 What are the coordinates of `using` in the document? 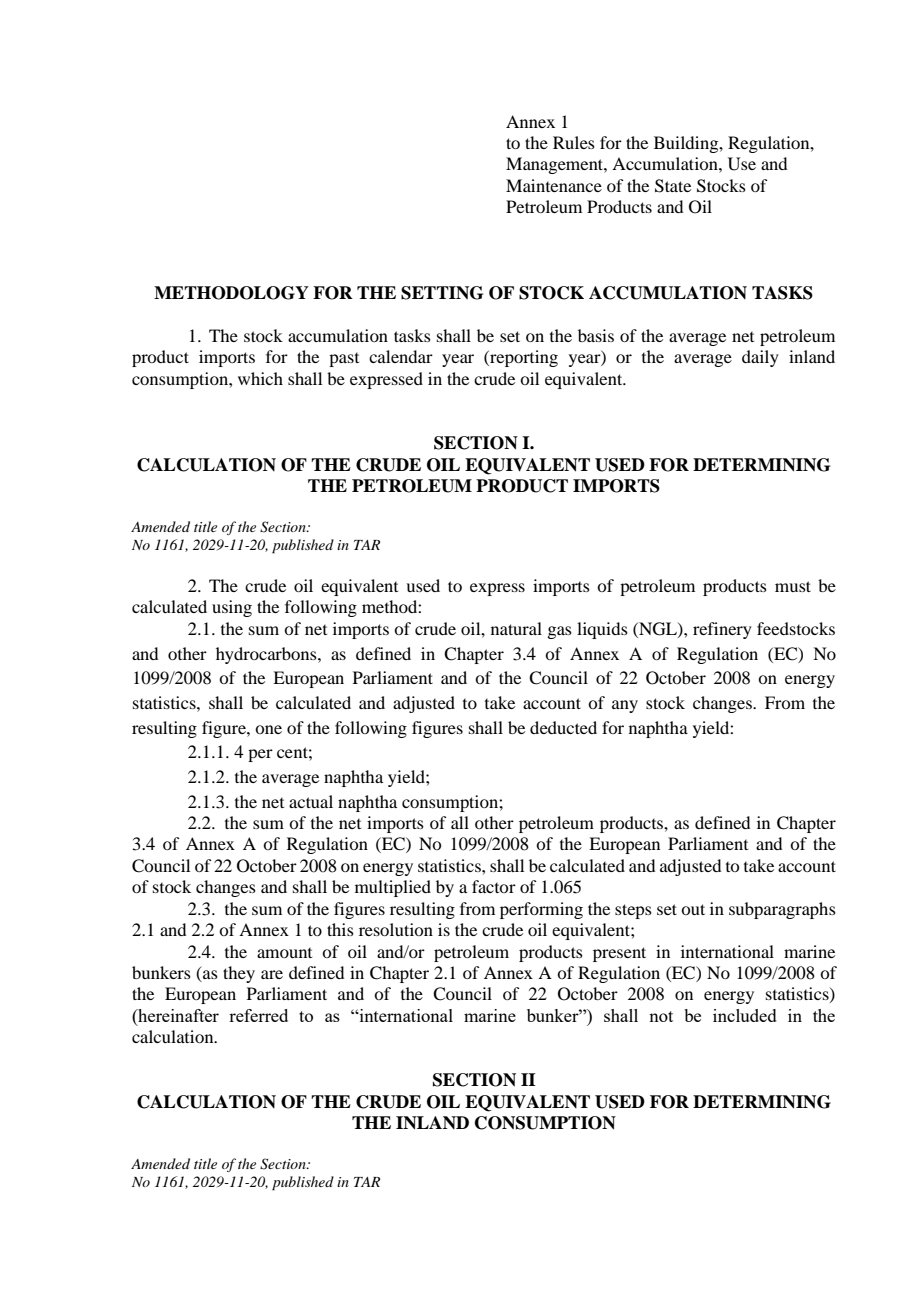 It's located at (232, 608).
